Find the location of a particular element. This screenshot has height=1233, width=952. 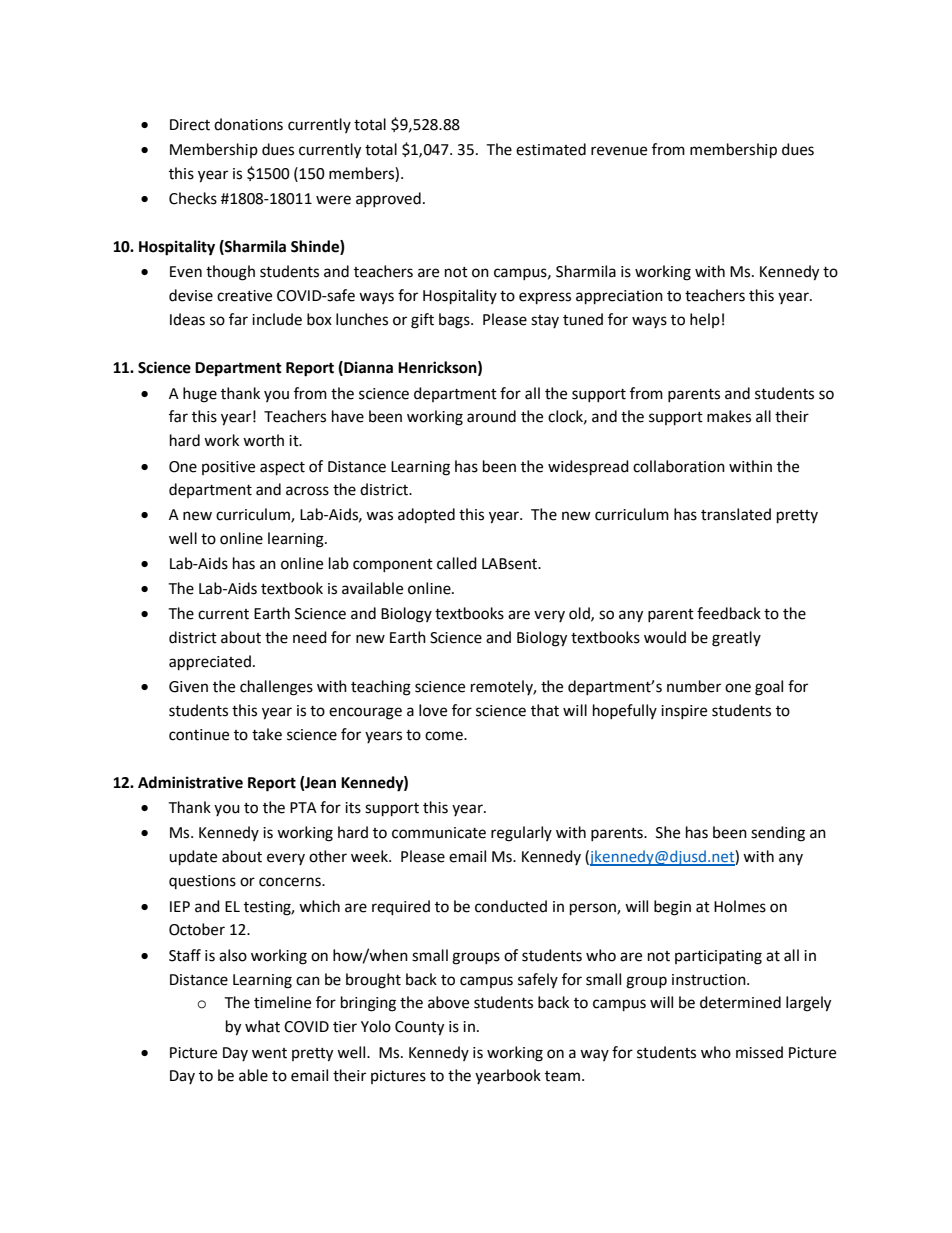

need is located at coordinates (310, 637).
